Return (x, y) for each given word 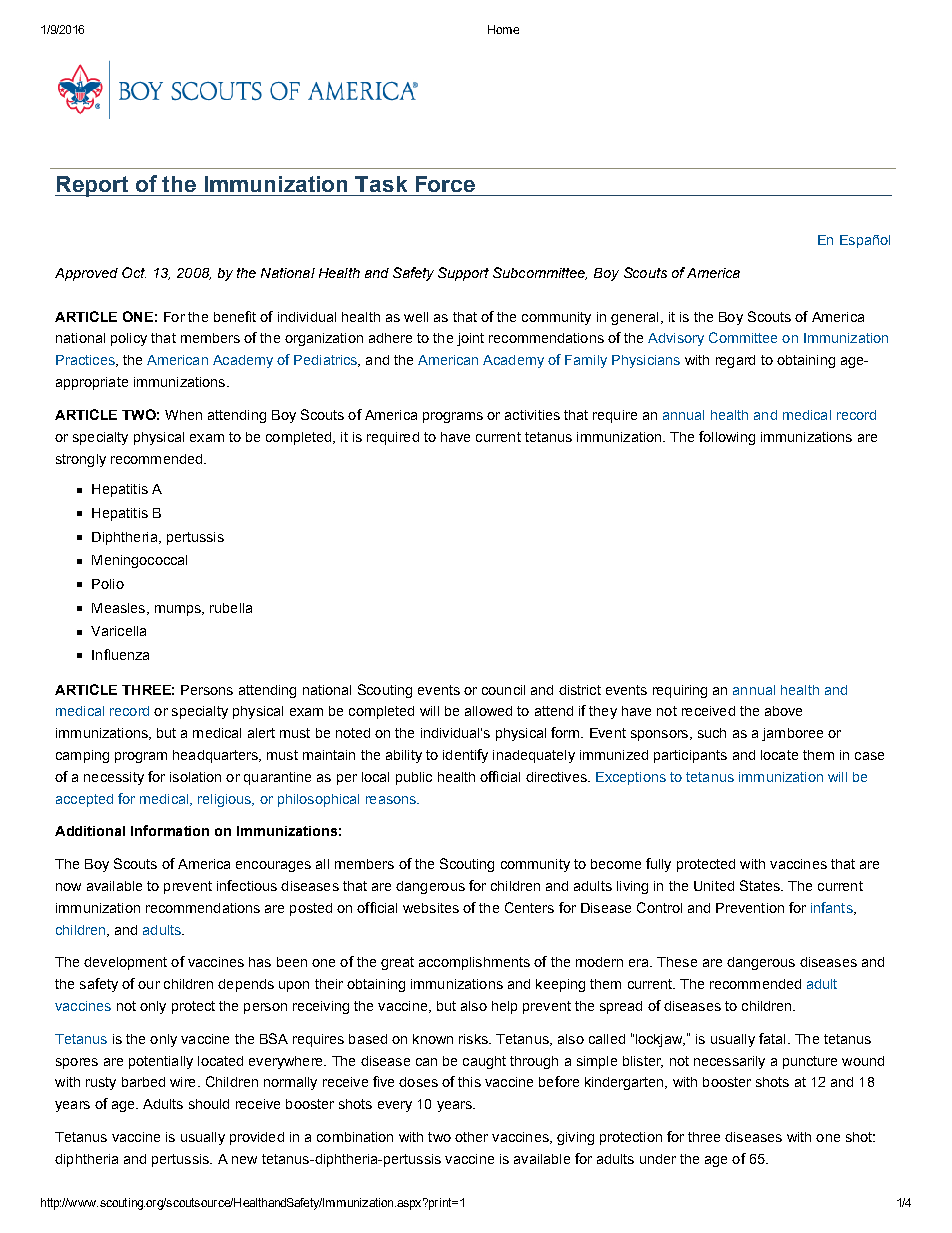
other (471, 1137)
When (183, 415)
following (727, 438)
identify (465, 756)
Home (503, 29)
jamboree (792, 734)
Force (445, 184)
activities (532, 415)
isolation (195, 777)
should (209, 1104)
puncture (810, 1062)
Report (93, 186)
